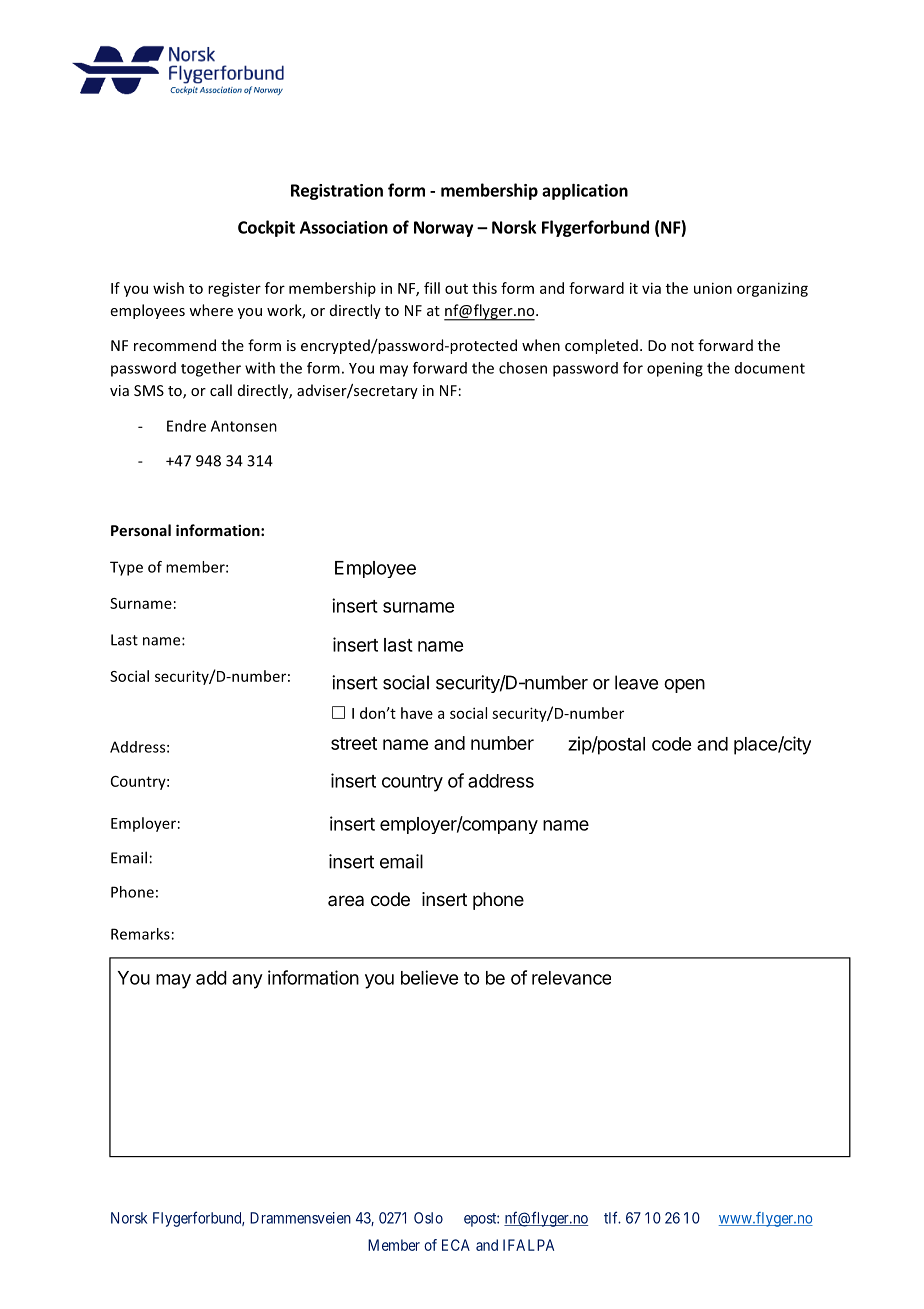 This page has width=924, height=1309. Describe the element at coordinates (417, 713) in the page. I see `have` at that location.
